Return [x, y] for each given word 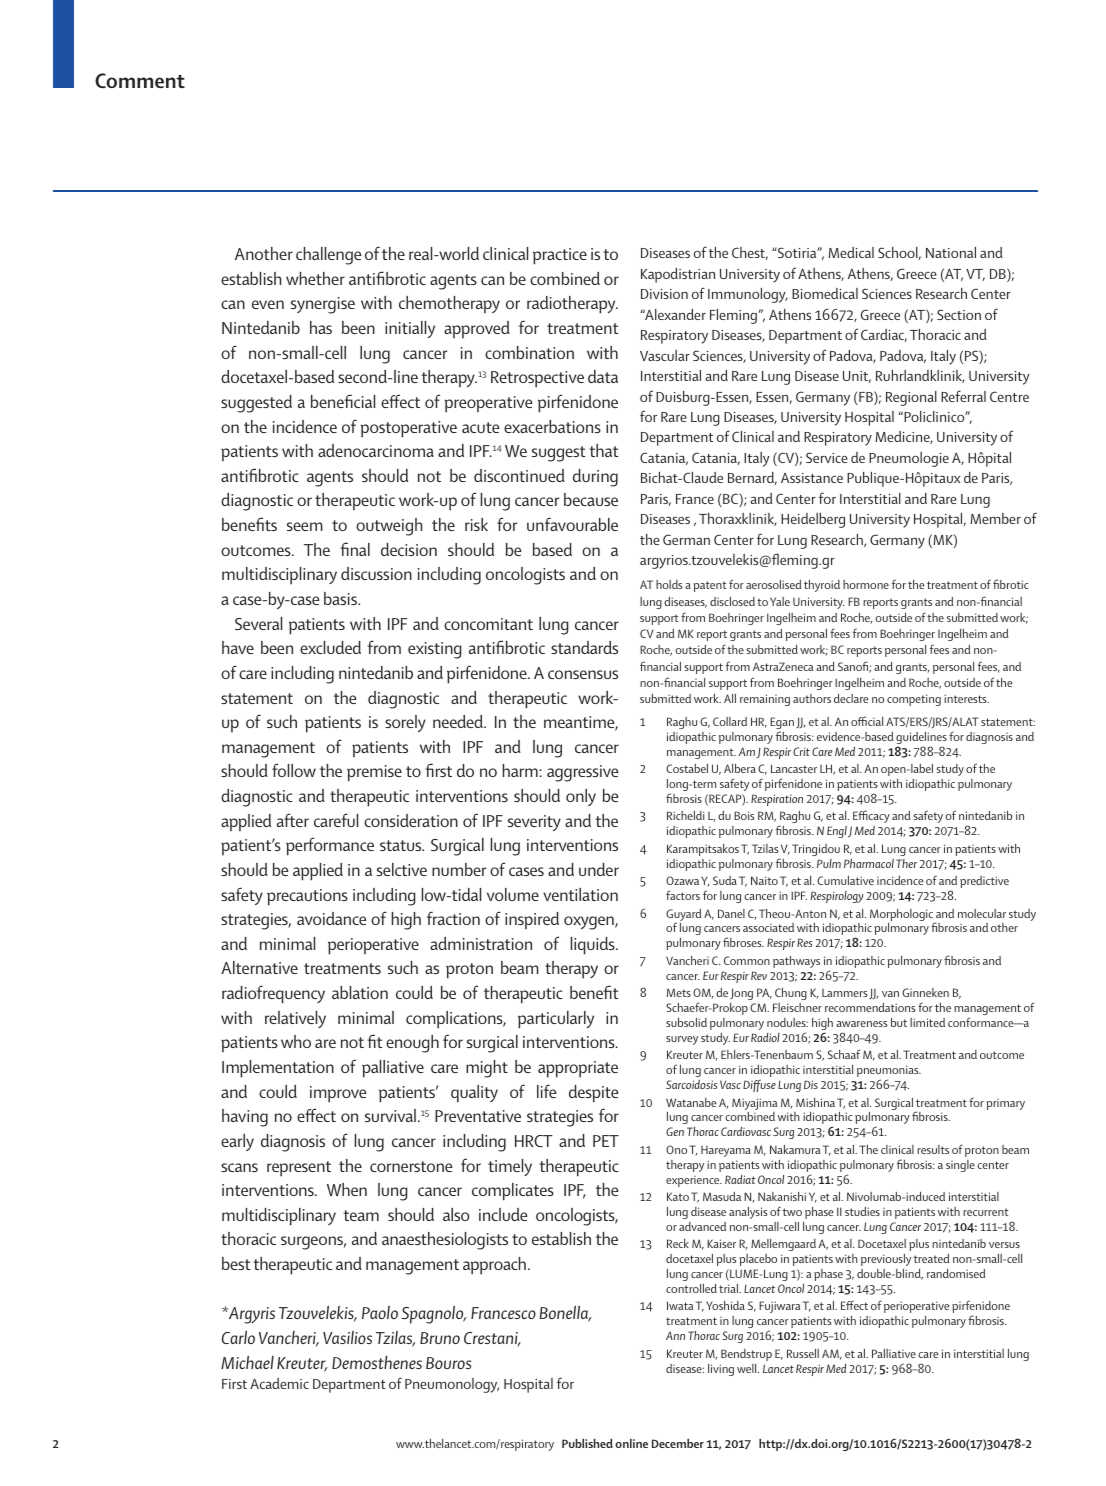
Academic [279, 1383]
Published [587, 1443]
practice [560, 256]
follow [294, 770]
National [951, 252]
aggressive [582, 773]
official [867, 721]
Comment [140, 80]
